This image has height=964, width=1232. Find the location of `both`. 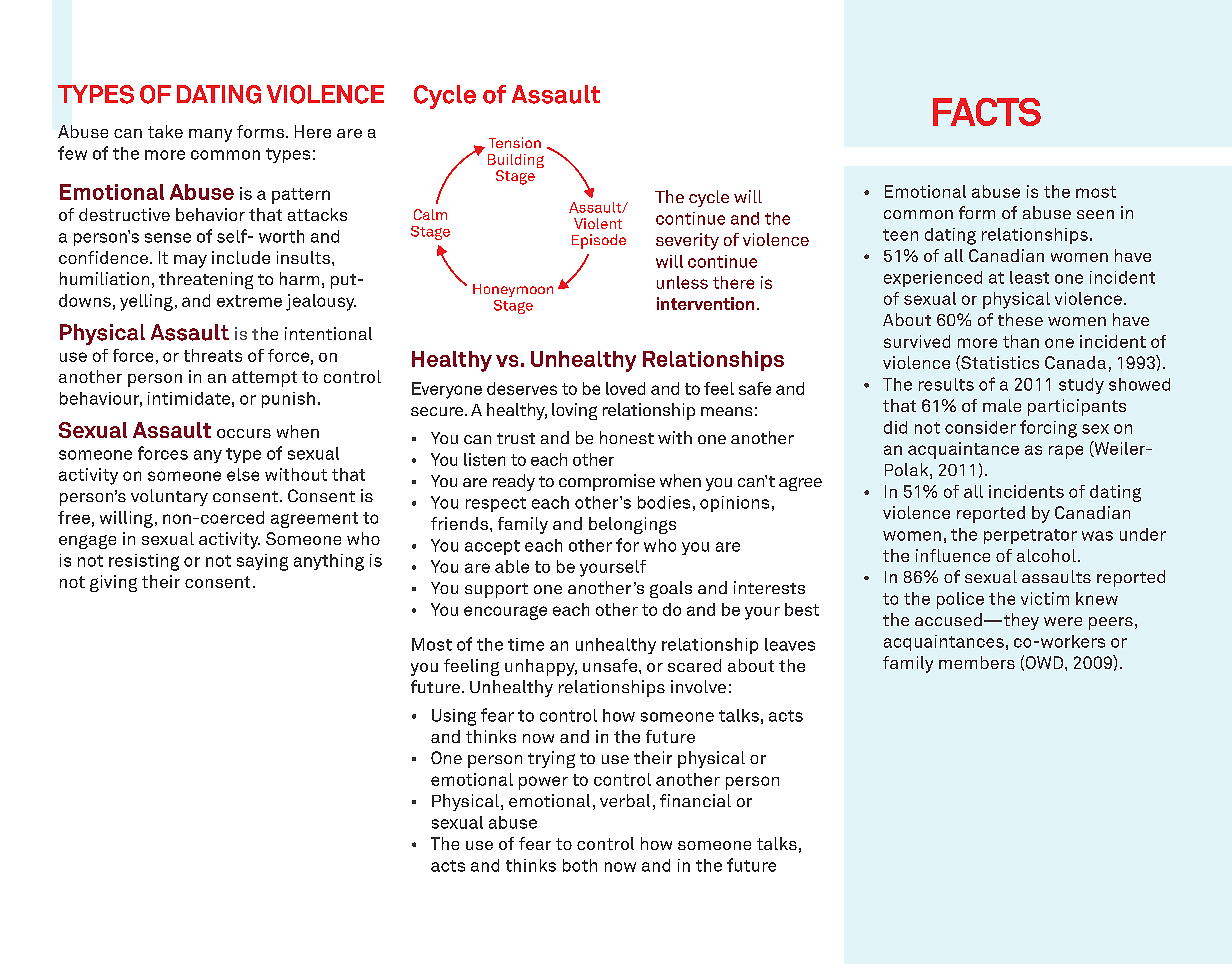

both is located at coordinates (580, 865).
